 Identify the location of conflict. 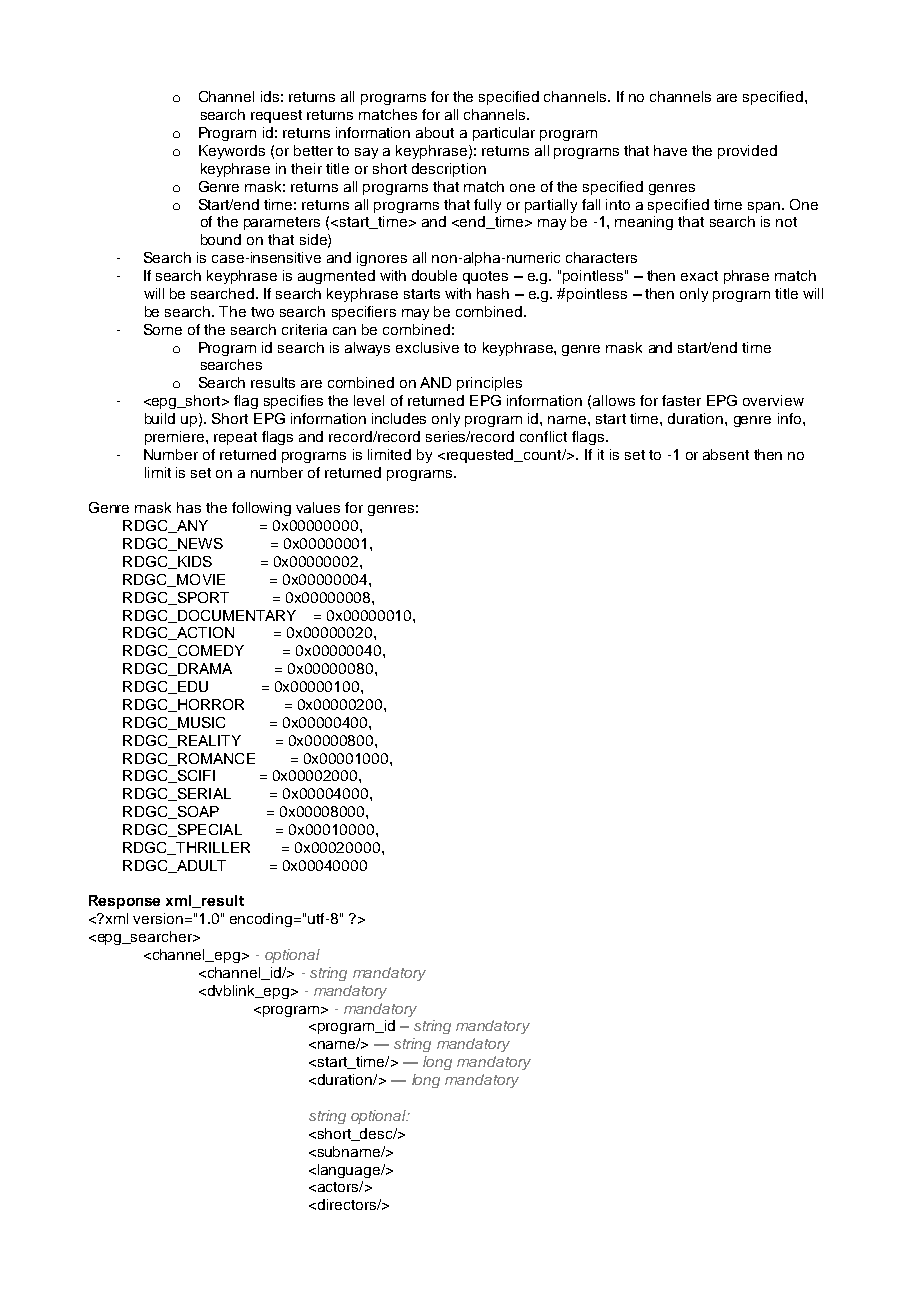
(543, 436).
